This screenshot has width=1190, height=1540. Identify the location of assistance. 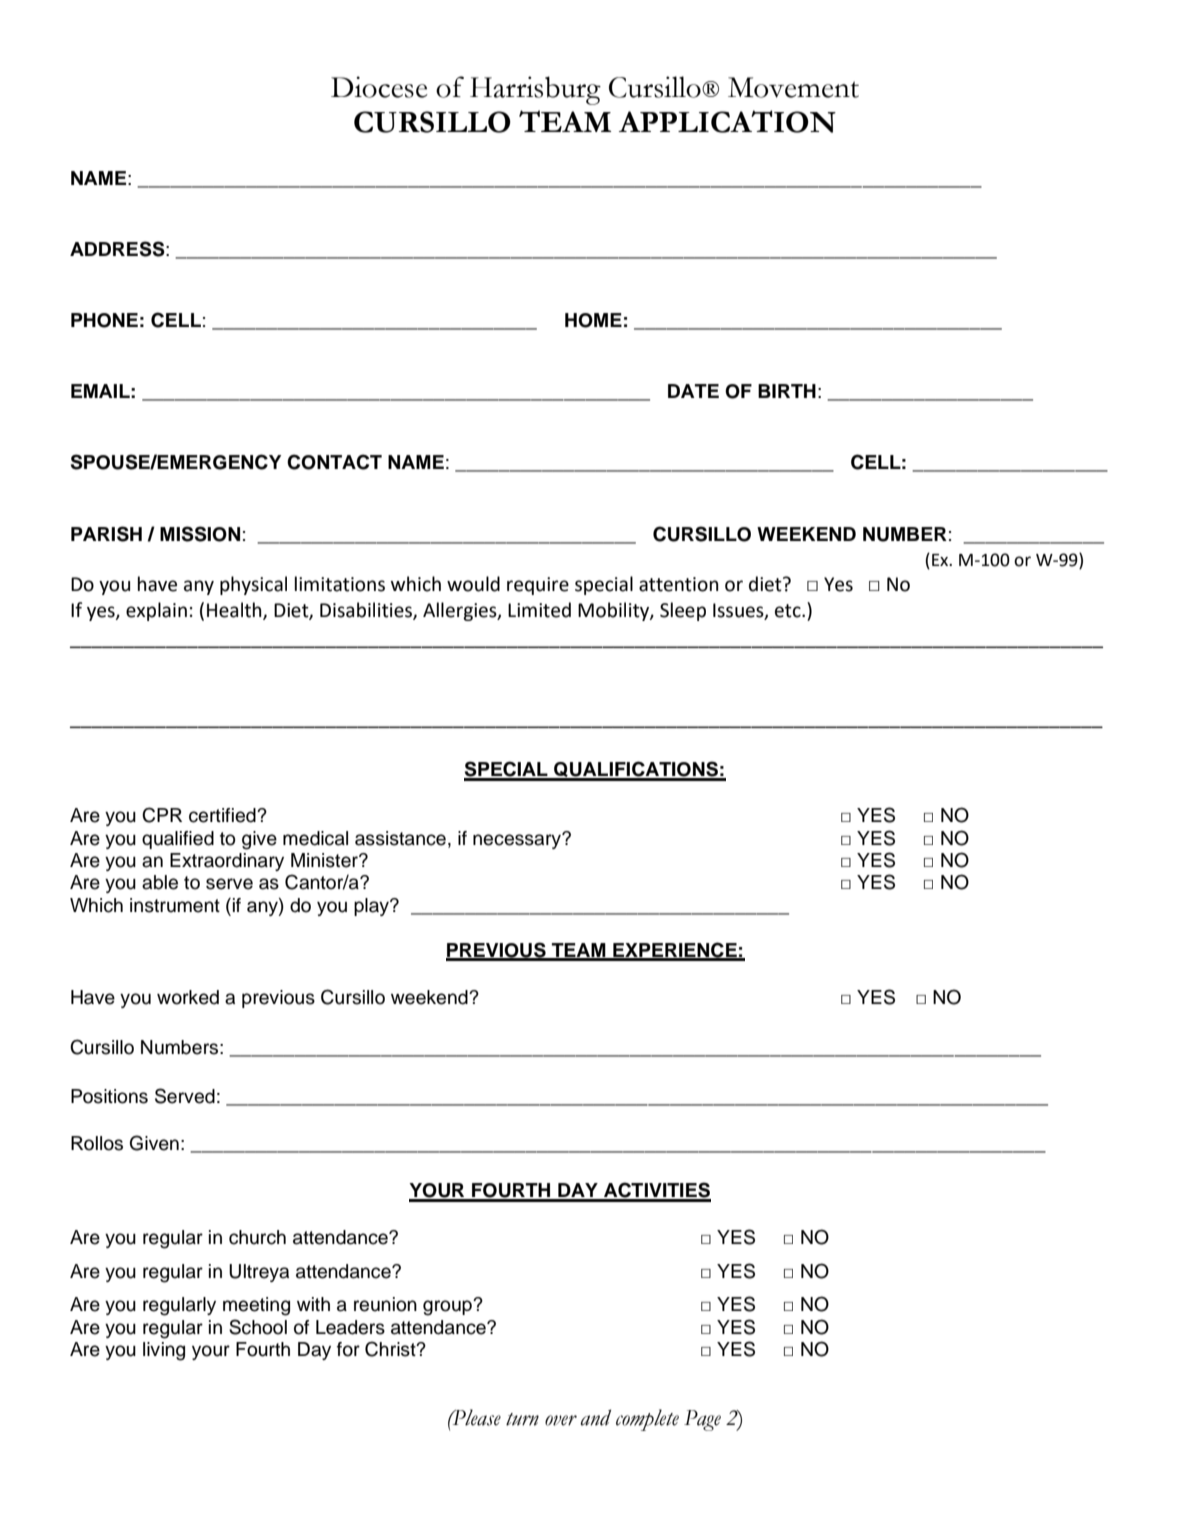
(400, 838).
